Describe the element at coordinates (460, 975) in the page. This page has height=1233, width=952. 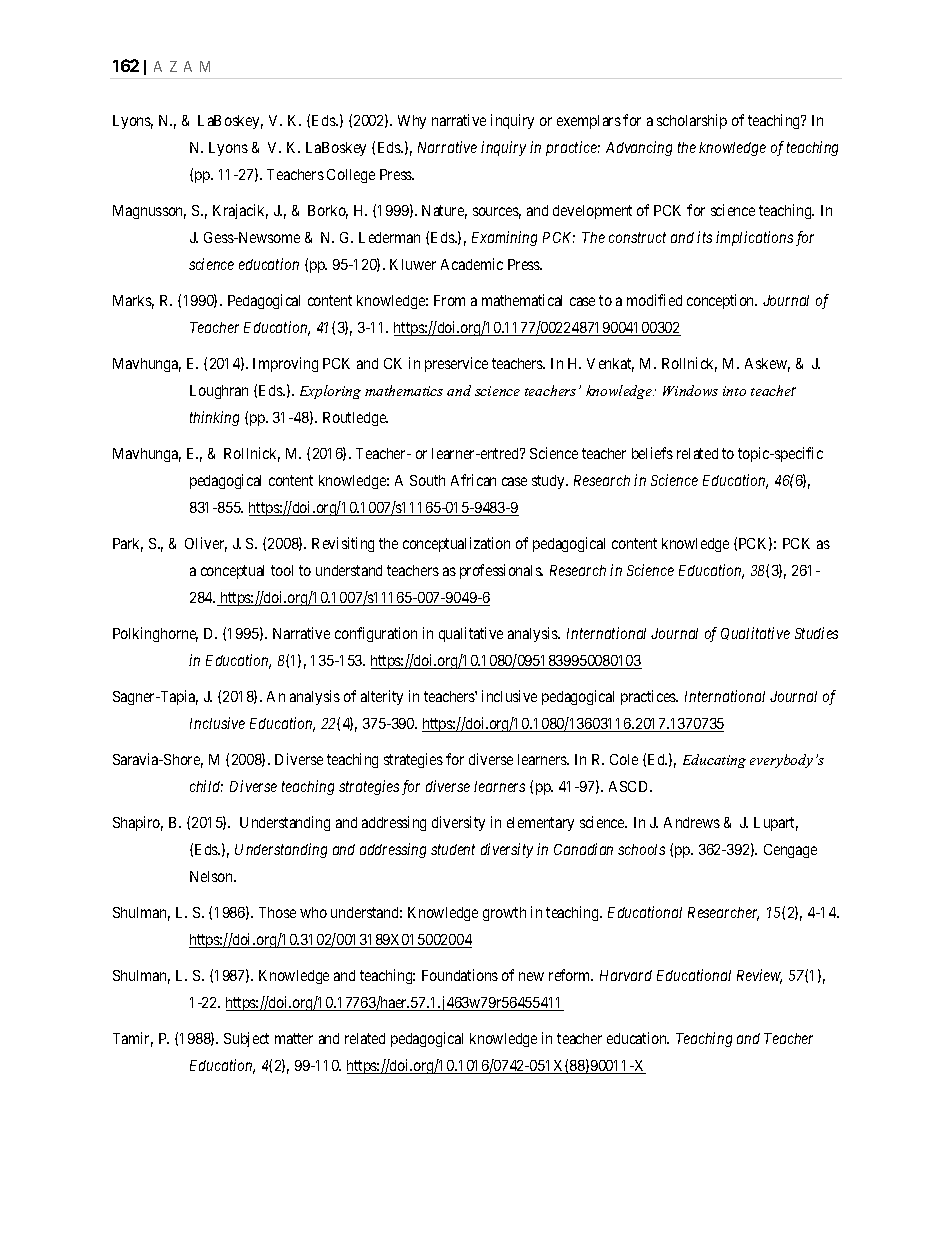
I see `Foundations` at that location.
